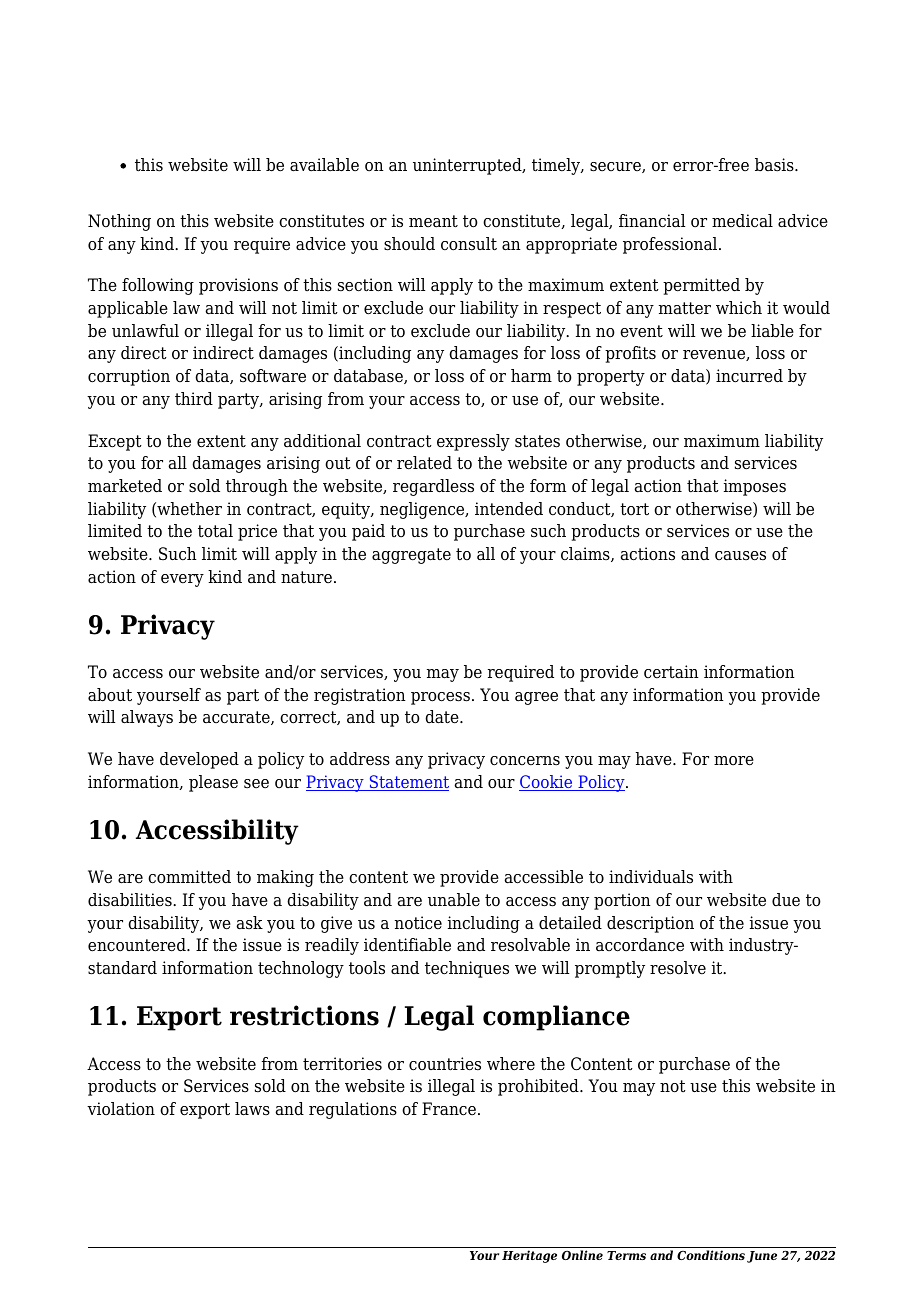  Describe the element at coordinates (711, 1255) in the document. I see `Conditions` at that location.
